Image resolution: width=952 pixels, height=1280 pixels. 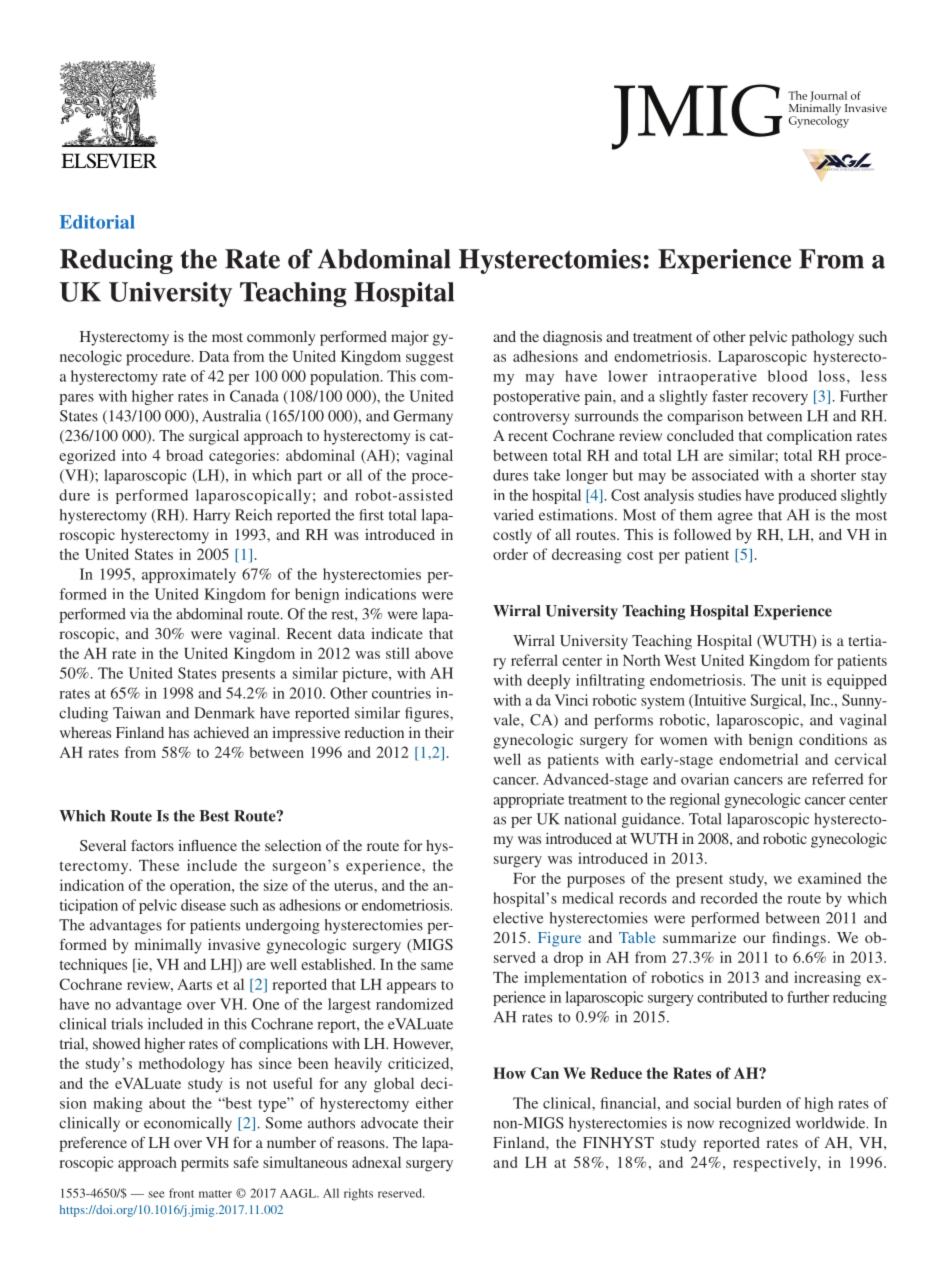 I want to click on produced, so click(x=807, y=496).
